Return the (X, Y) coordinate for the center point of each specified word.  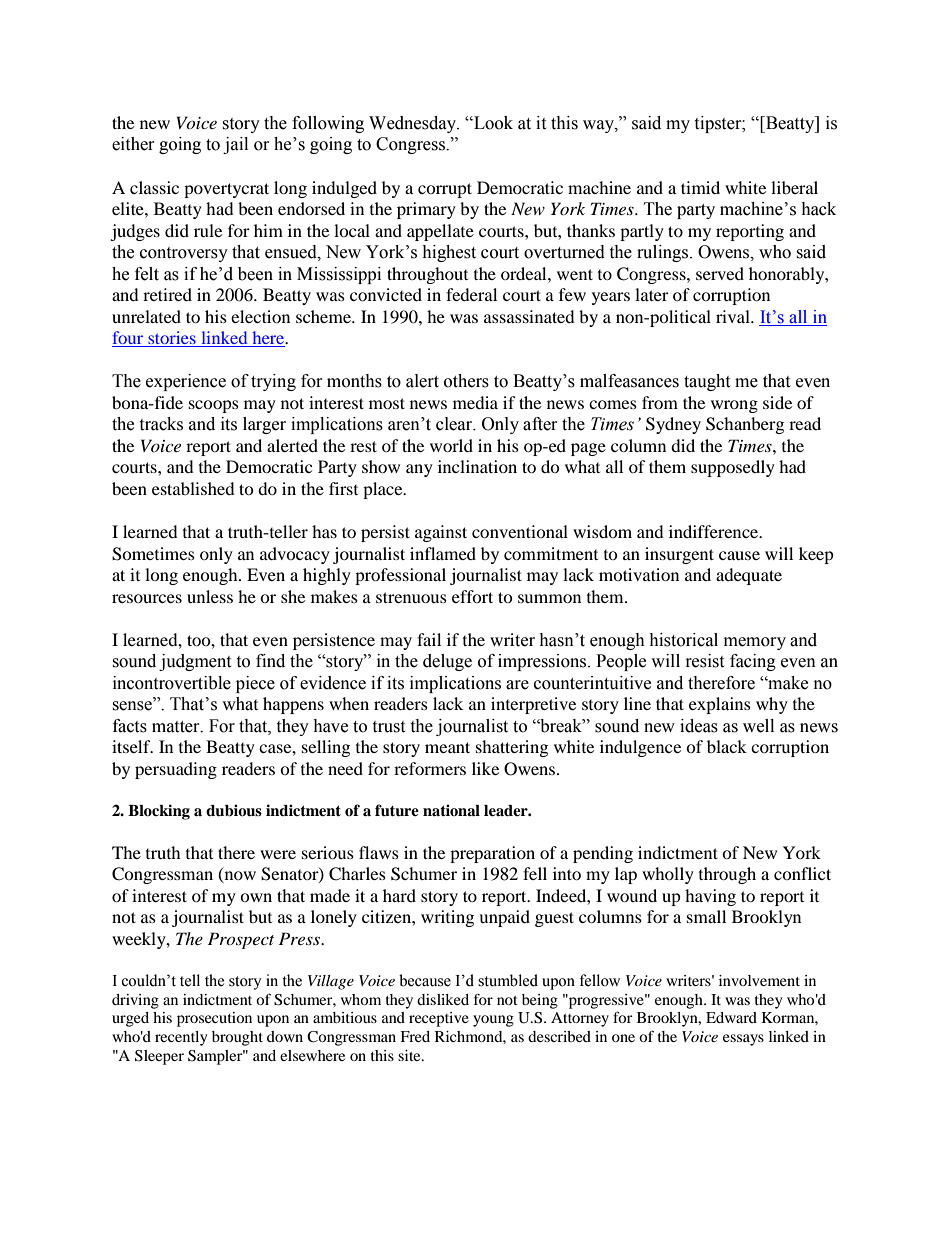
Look (492, 123)
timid (700, 187)
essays (743, 1040)
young (493, 1021)
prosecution (214, 1019)
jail (235, 145)
